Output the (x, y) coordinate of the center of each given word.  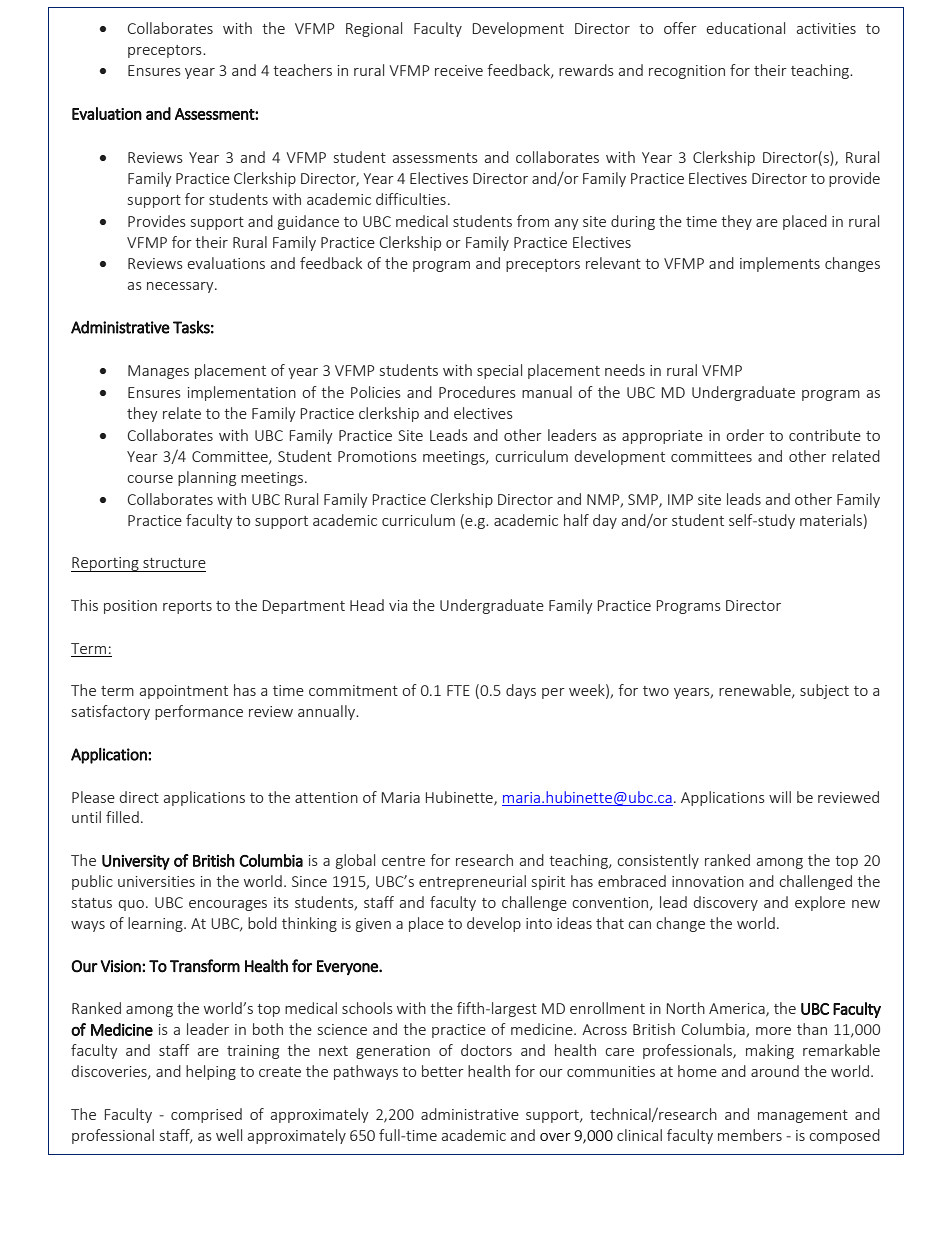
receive (459, 70)
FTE (458, 690)
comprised (206, 1115)
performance (199, 712)
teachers (302, 70)
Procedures (477, 392)
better (443, 1071)
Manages (158, 372)
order (745, 435)
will (780, 797)
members (750, 1135)
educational (746, 28)
